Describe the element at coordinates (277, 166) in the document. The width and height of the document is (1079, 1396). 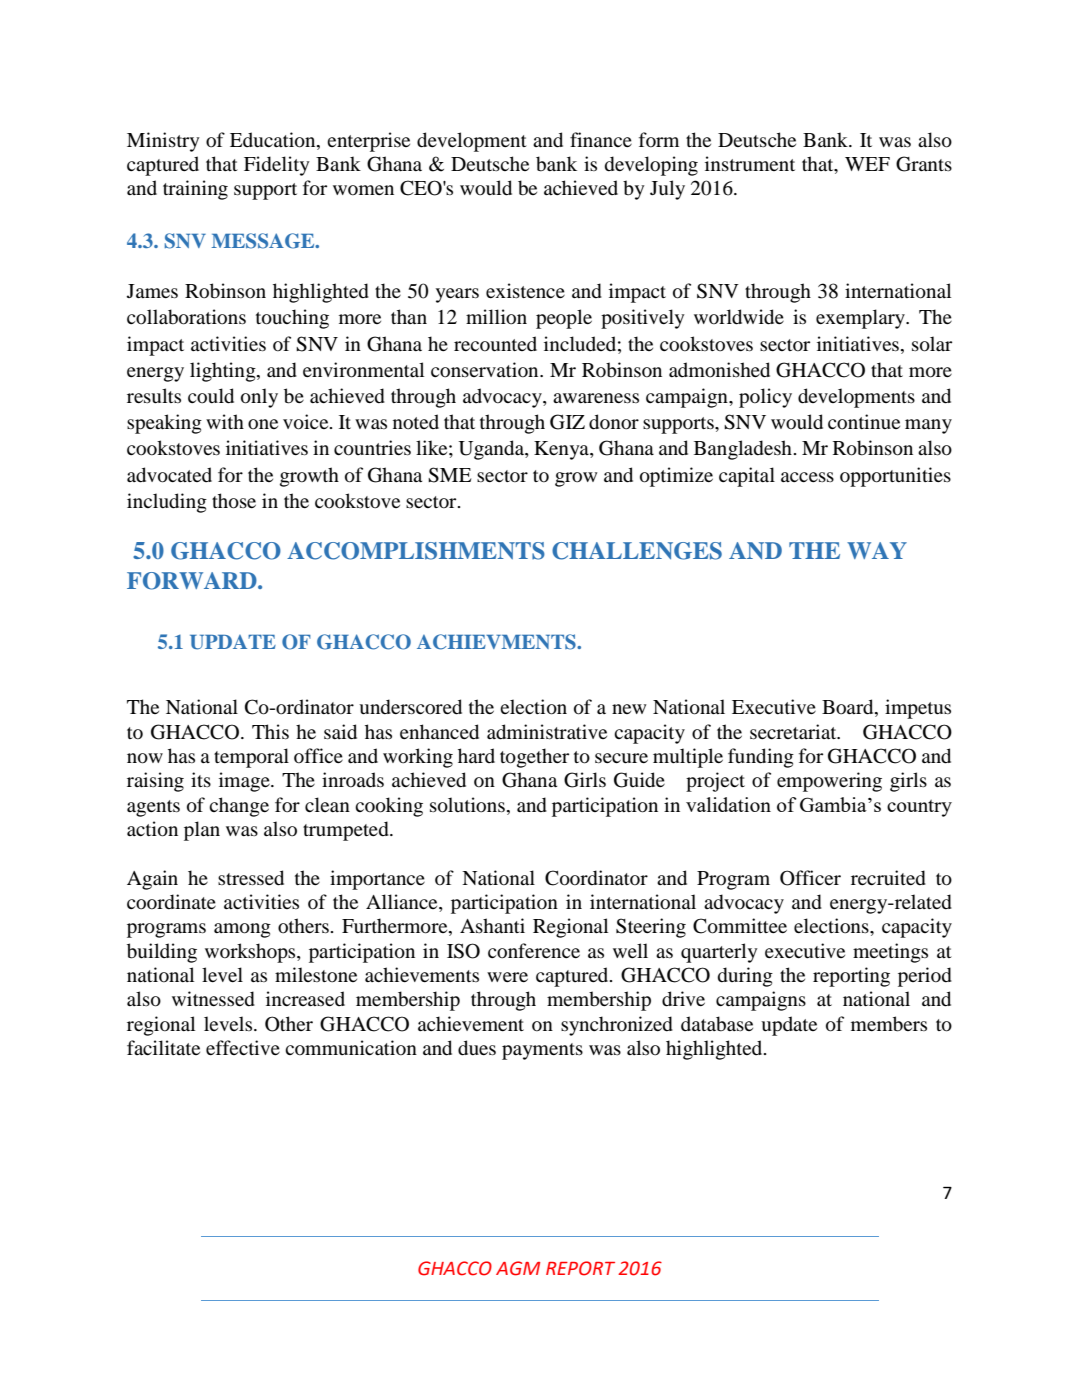
I see `Fidelity` at that location.
